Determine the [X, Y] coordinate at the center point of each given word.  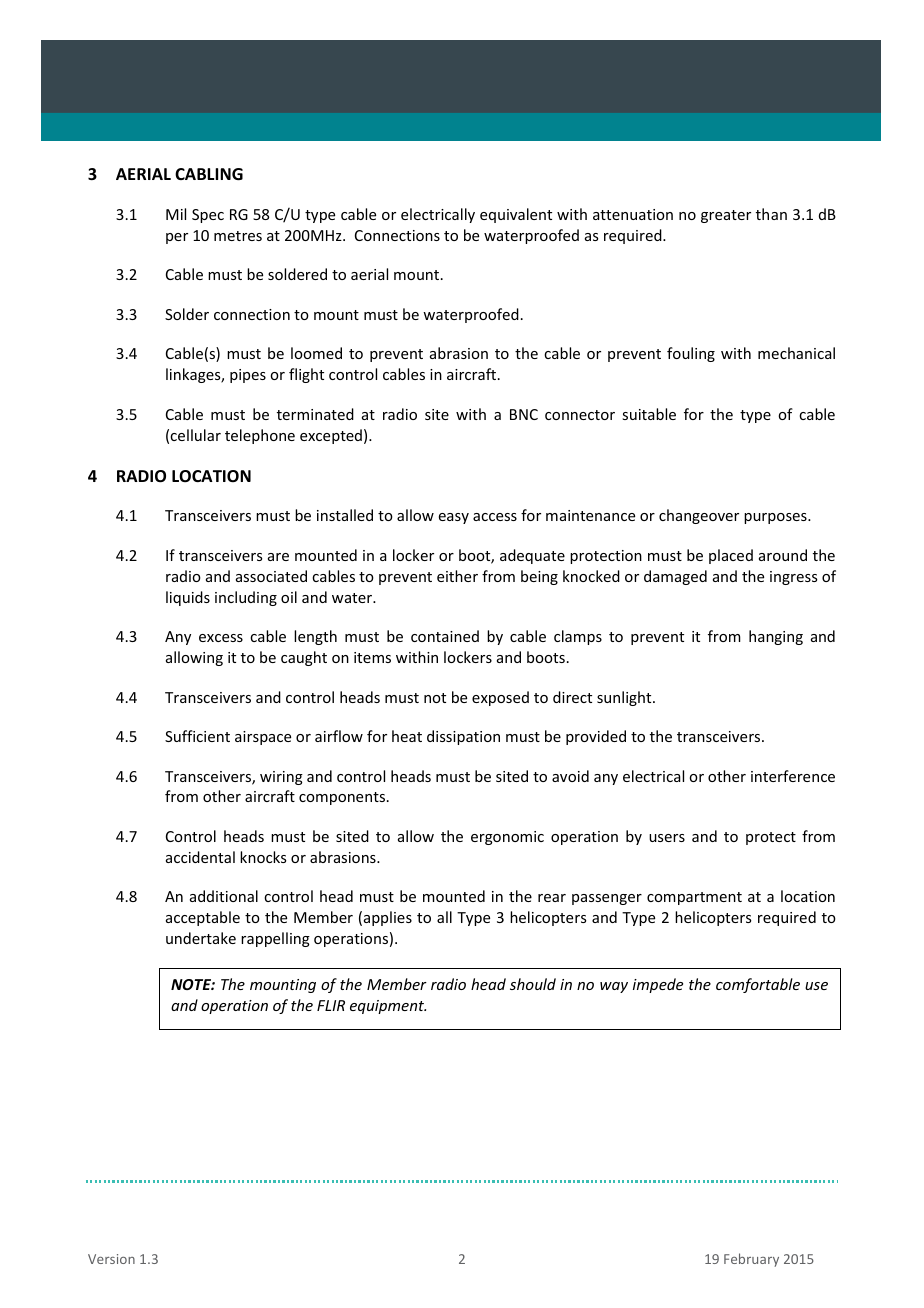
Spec [208, 216]
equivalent [516, 215]
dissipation [463, 737]
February [751, 1260]
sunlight [625, 698]
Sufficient [197, 736]
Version [111, 1259]
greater [726, 216]
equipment [388, 1007]
